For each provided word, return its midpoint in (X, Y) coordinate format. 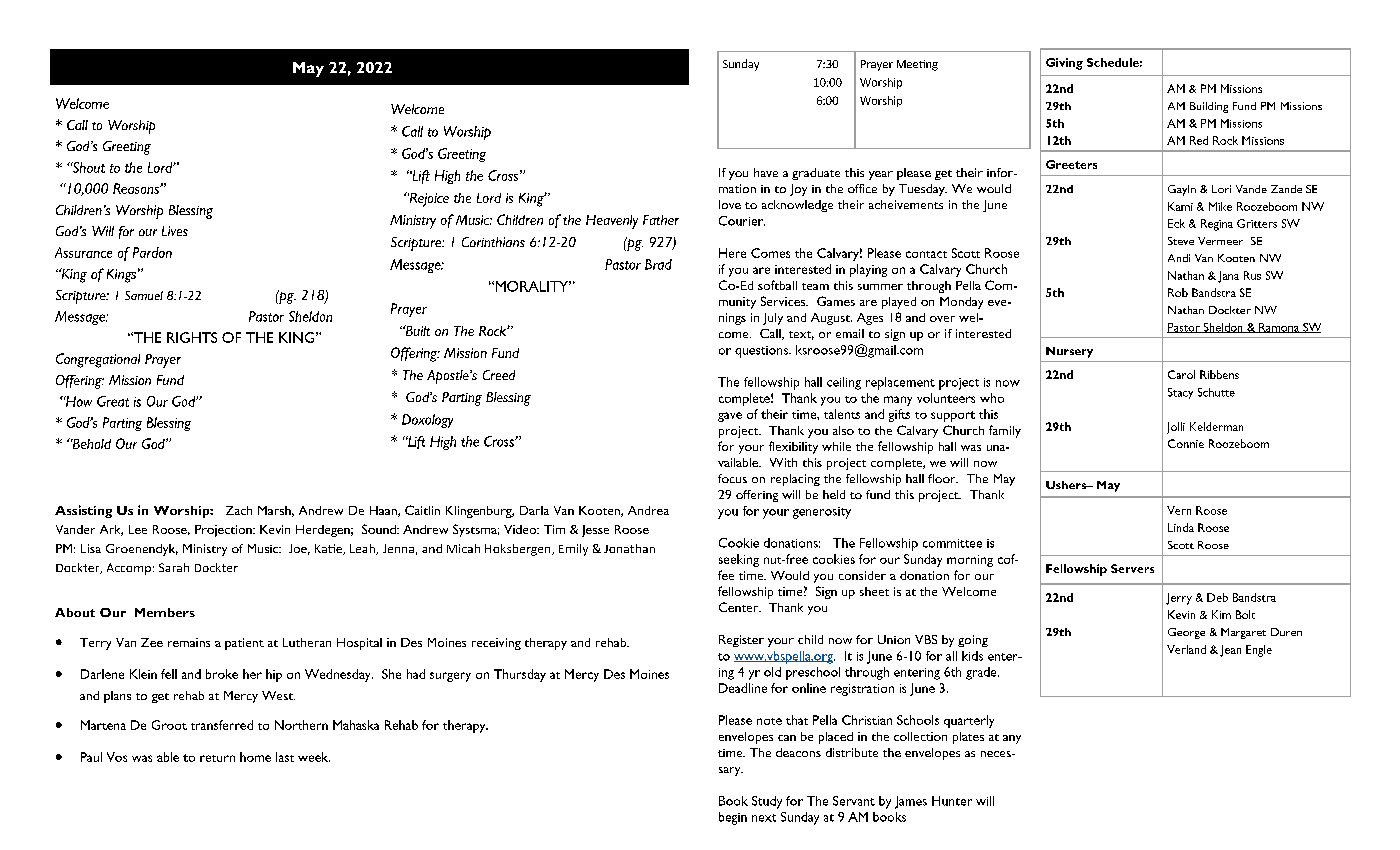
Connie (1186, 443)
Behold (91, 444)
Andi (1179, 258)
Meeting (917, 65)
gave (730, 417)
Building (1209, 107)
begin (733, 818)
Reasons (137, 188)
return (217, 758)
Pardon (152, 252)
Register (741, 641)
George (1186, 633)
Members (165, 612)
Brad (658, 264)
